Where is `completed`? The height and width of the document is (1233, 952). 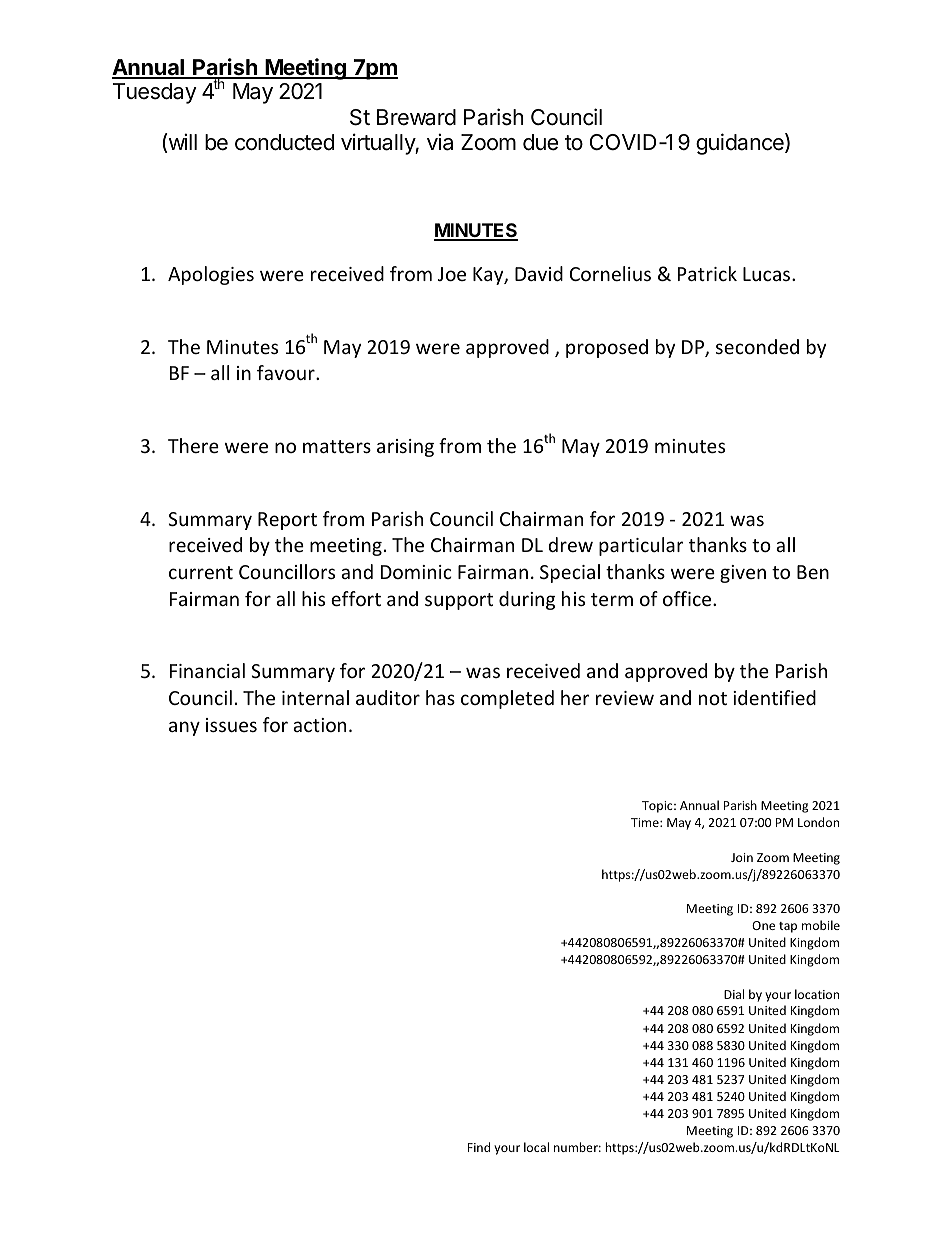
completed is located at coordinates (507, 699).
